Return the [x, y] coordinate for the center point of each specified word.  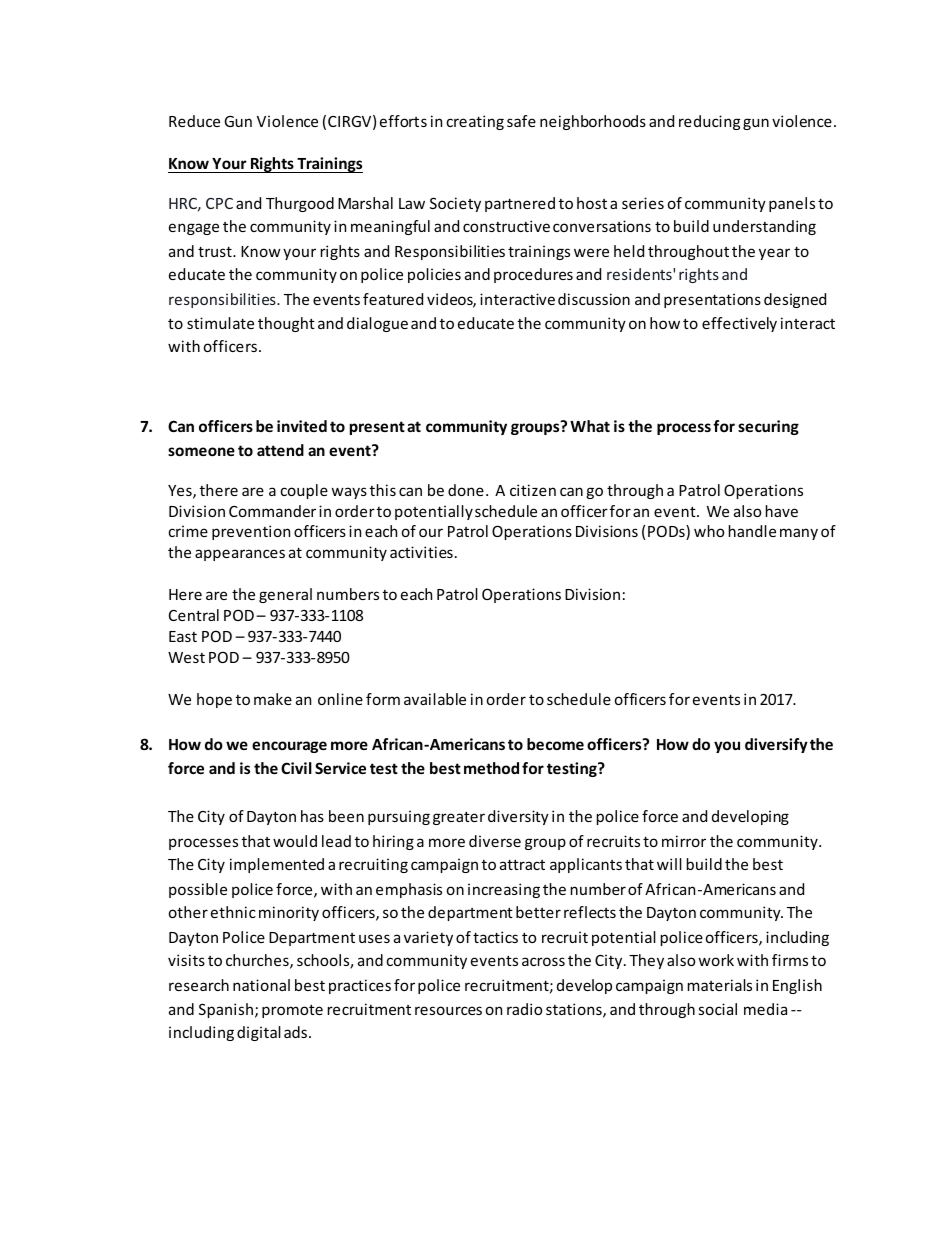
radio [524, 1009]
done [466, 490]
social [718, 1009]
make [273, 699]
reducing [709, 122]
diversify [776, 745]
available [435, 699]
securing [768, 427]
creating [475, 122]
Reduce [194, 121]
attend [280, 450]
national [261, 985]
